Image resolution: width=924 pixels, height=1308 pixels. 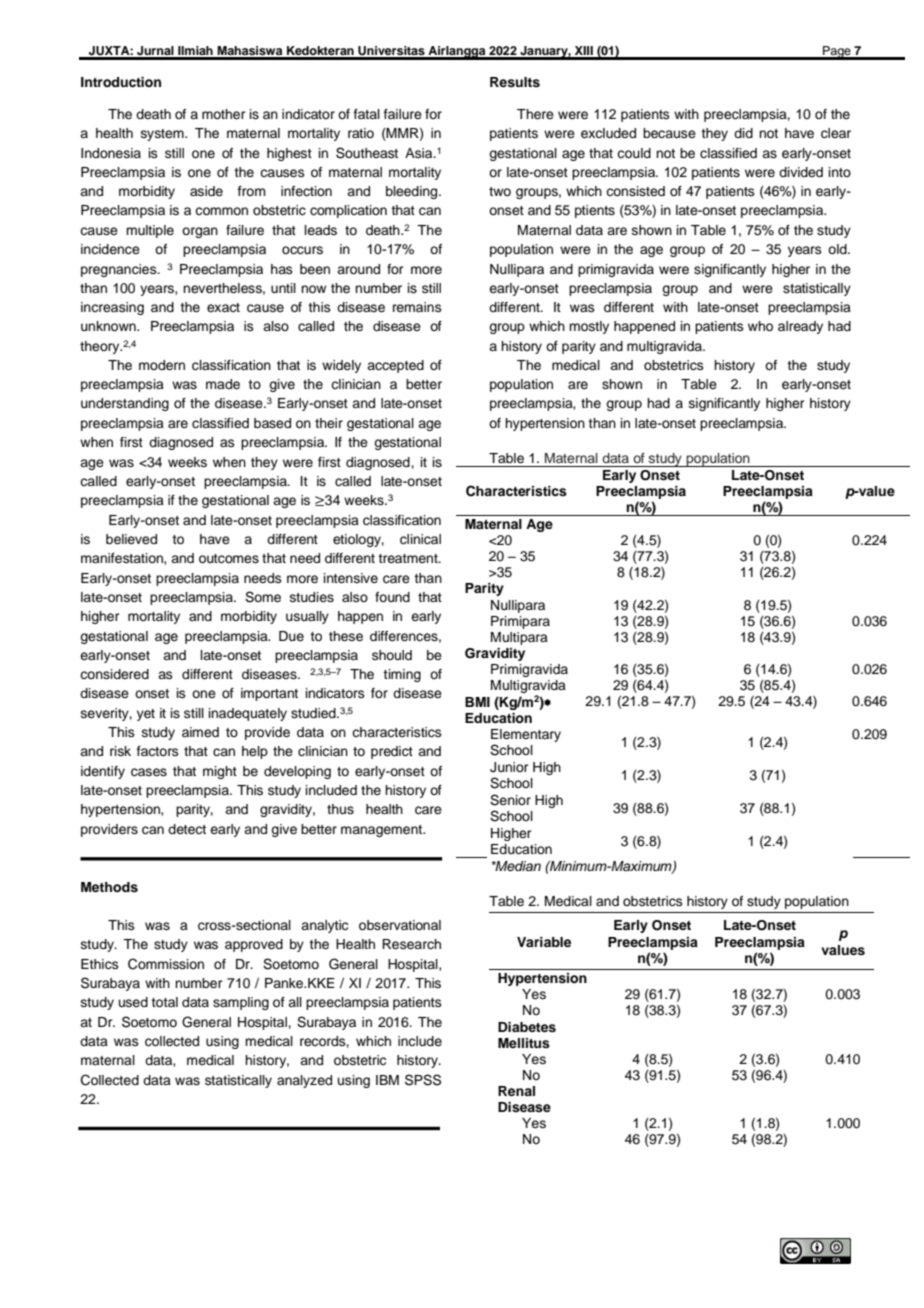 I want to click on outcomes, so click(x=229, y=559).
